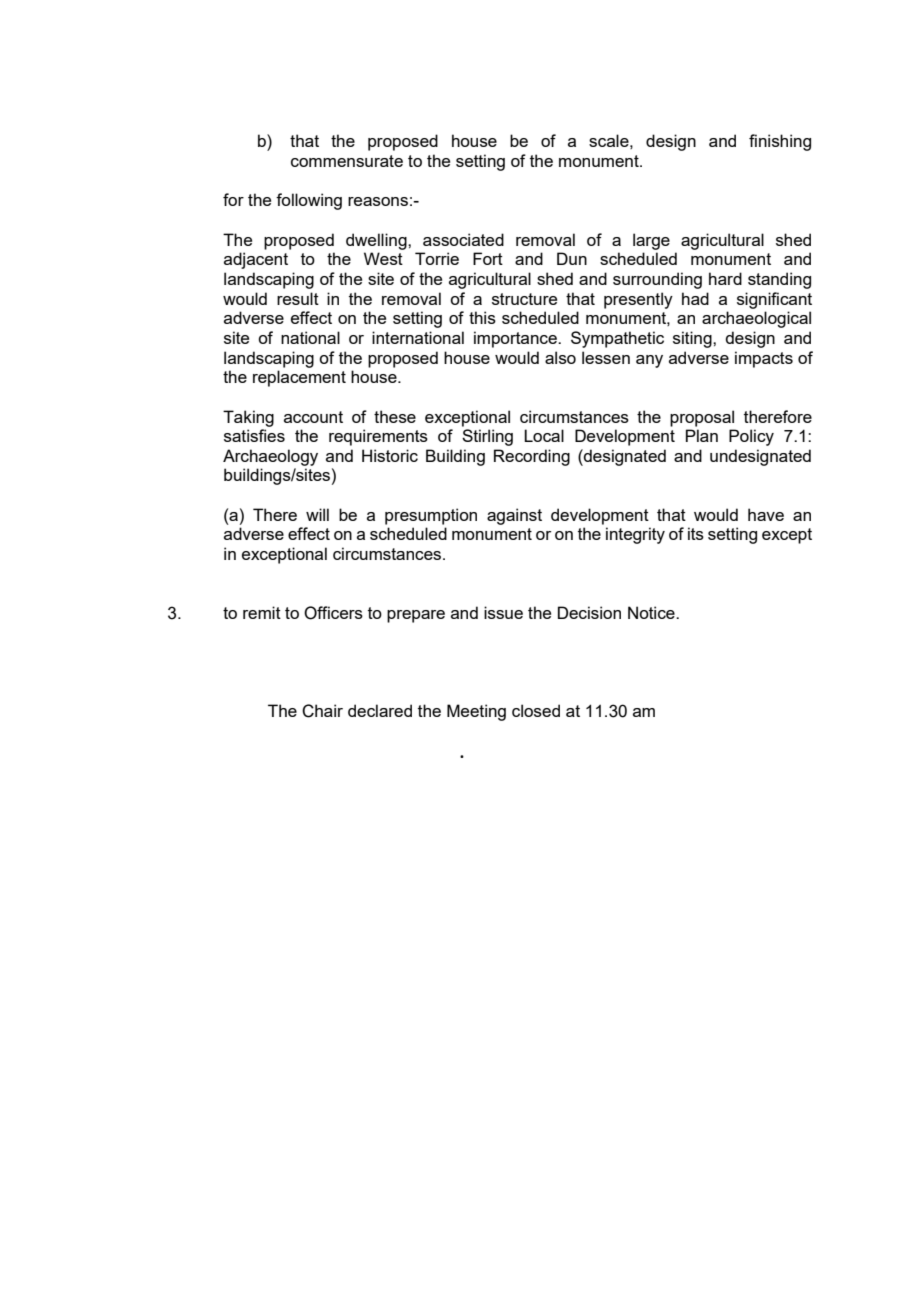 The width and height of the screenshot is (924, 1308). I want to click on its, so click(696, 533).
